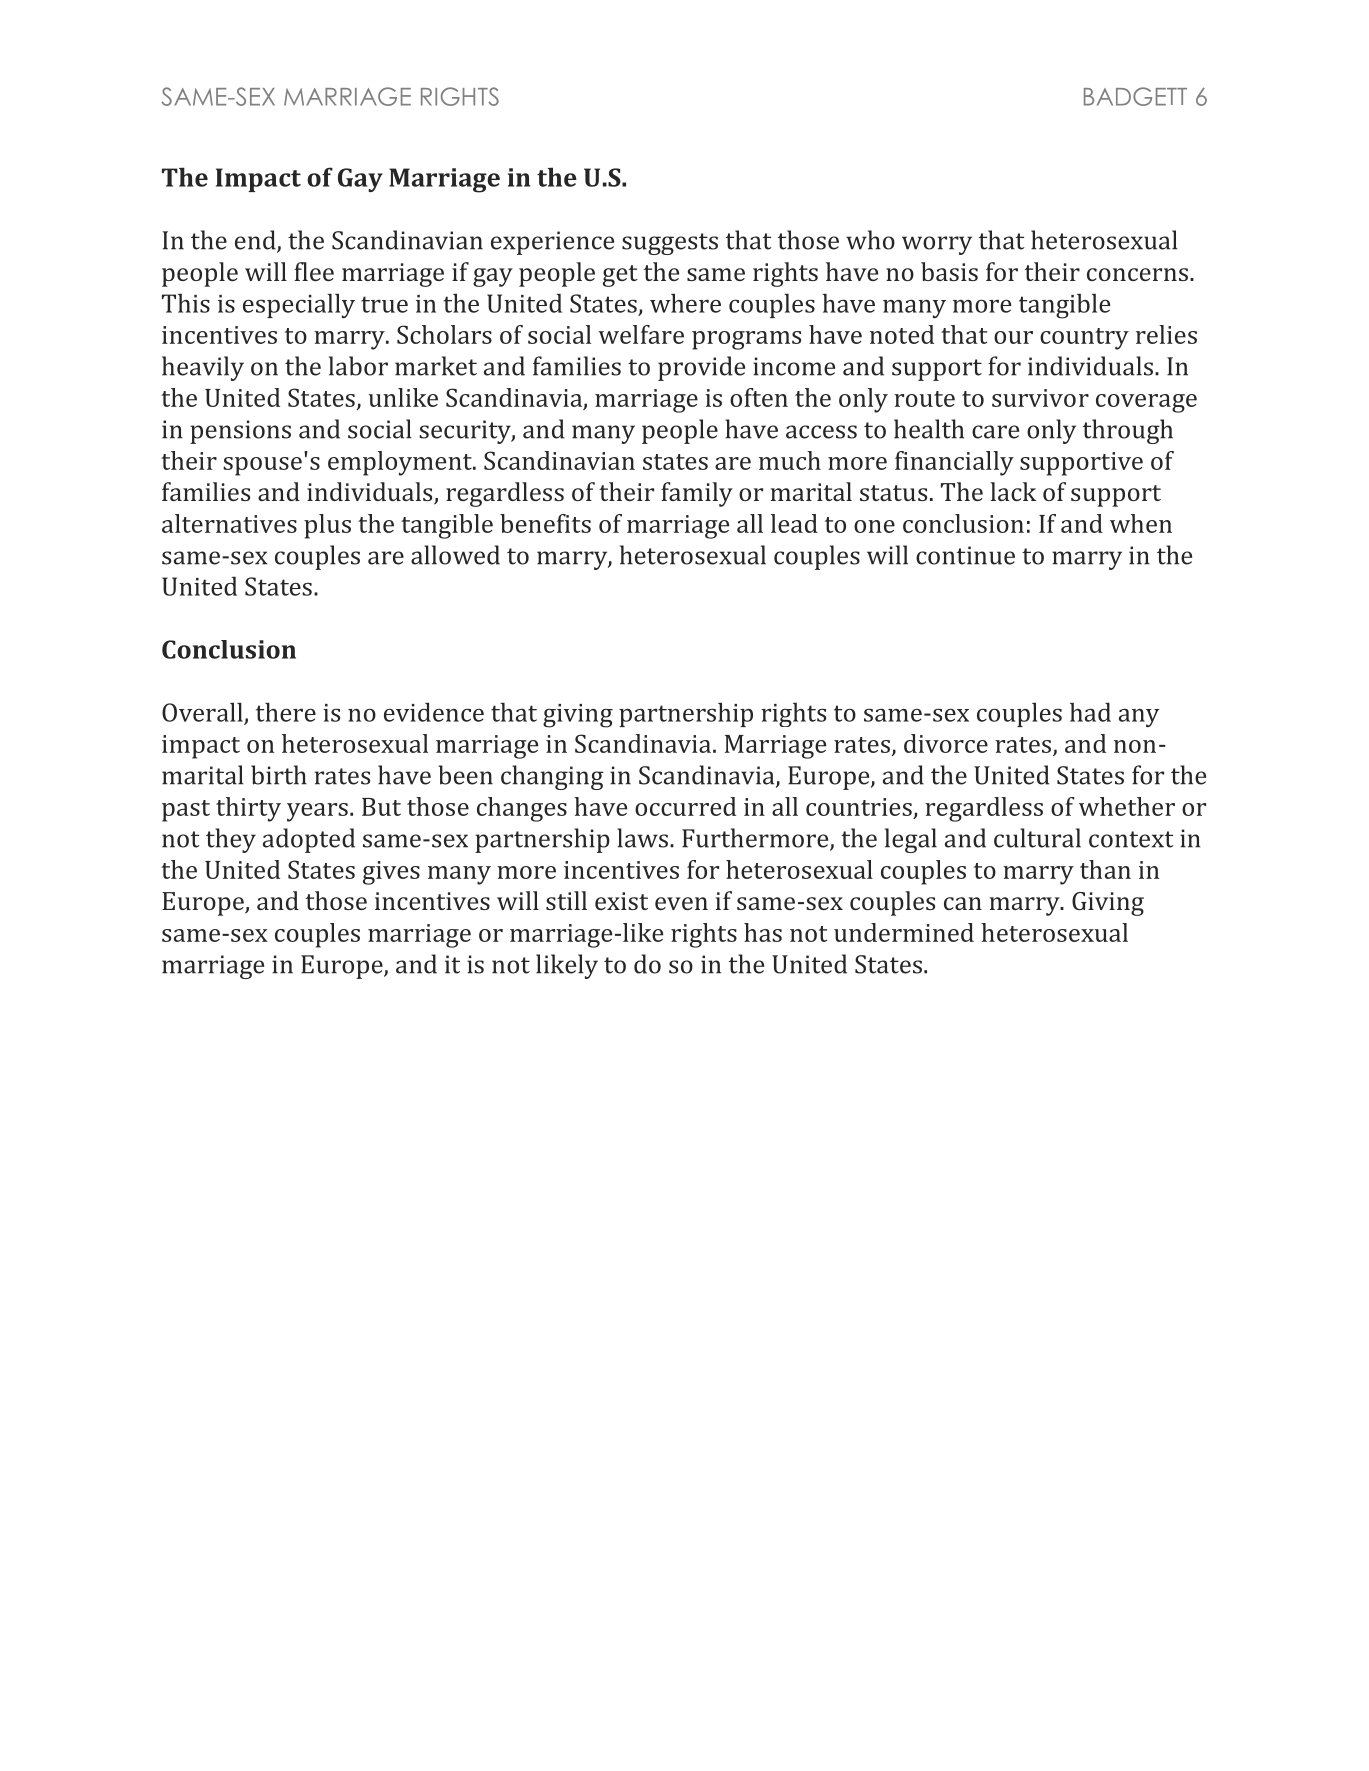 This page has height=1771, width=1369. What do you see at coordinates (434, 712) in the page?
I see `evidence` at bounding box center [434, 712].
